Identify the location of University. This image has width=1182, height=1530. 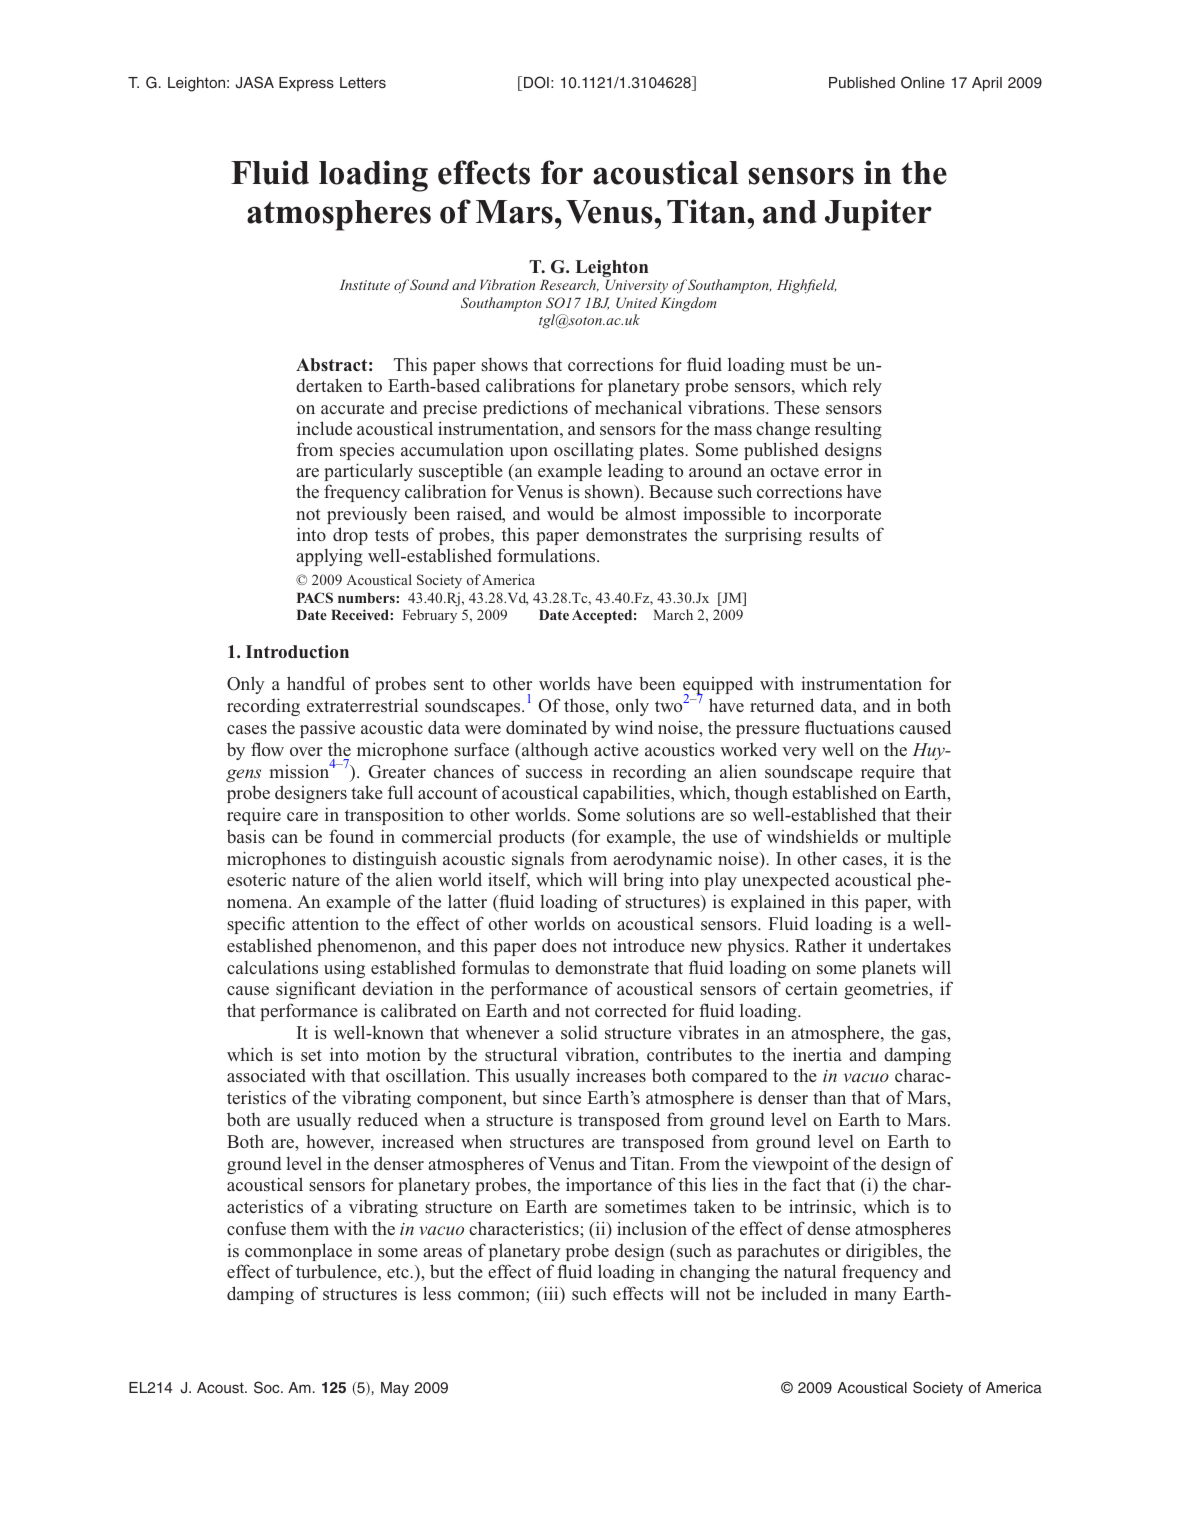
(636, 286).
